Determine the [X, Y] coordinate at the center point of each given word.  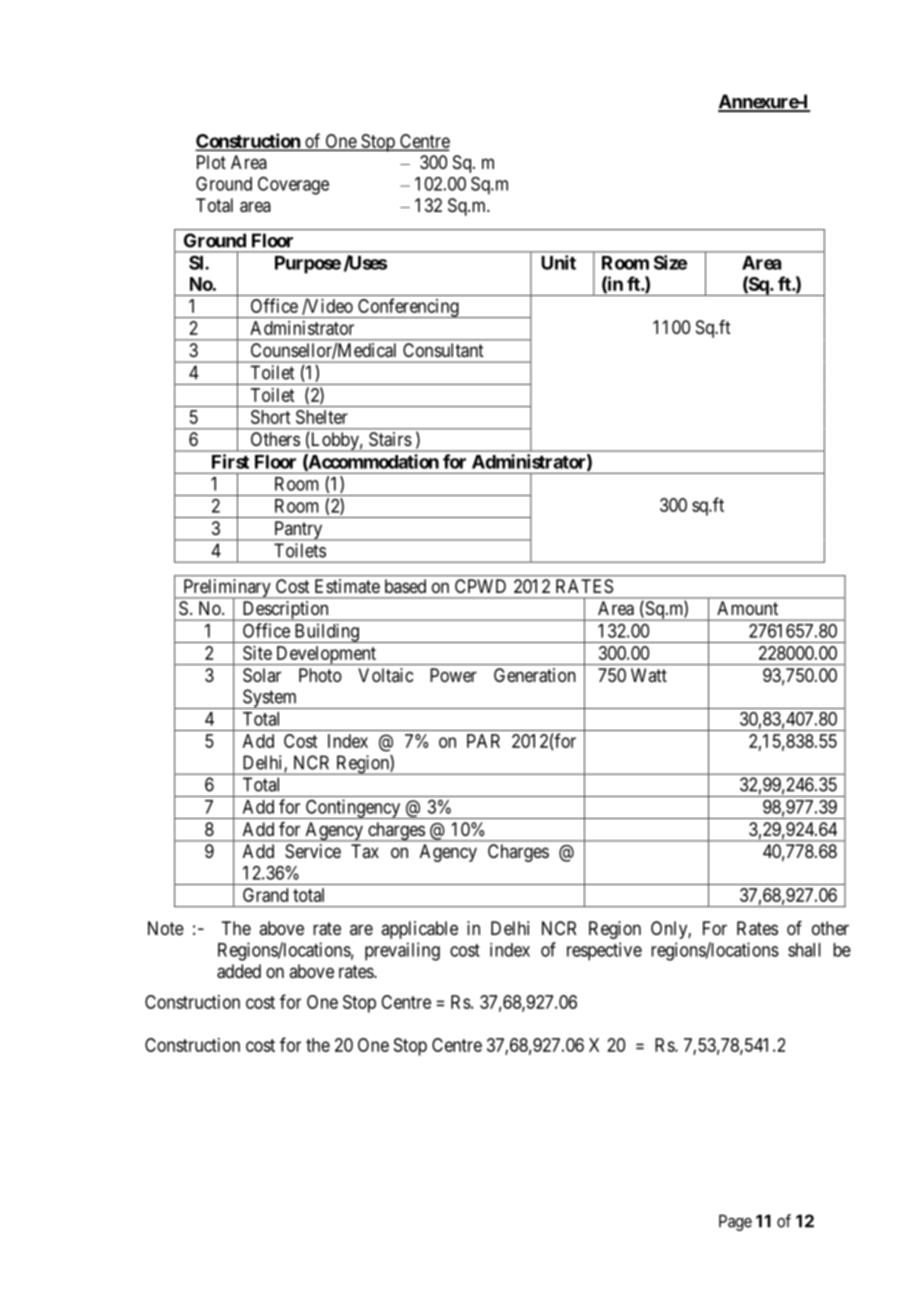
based [405, 586]
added [239, 971]
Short [270, 417]
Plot [211, 162]
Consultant [443, 350]
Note [166, 928]
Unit [558, 262]
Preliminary [227, 589]
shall [804, 950]
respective [604, 951]
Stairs [390, 439]
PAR [483, 741]
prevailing [402, 951]
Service [313, 851]
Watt [649, 675]
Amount [747, 608]
